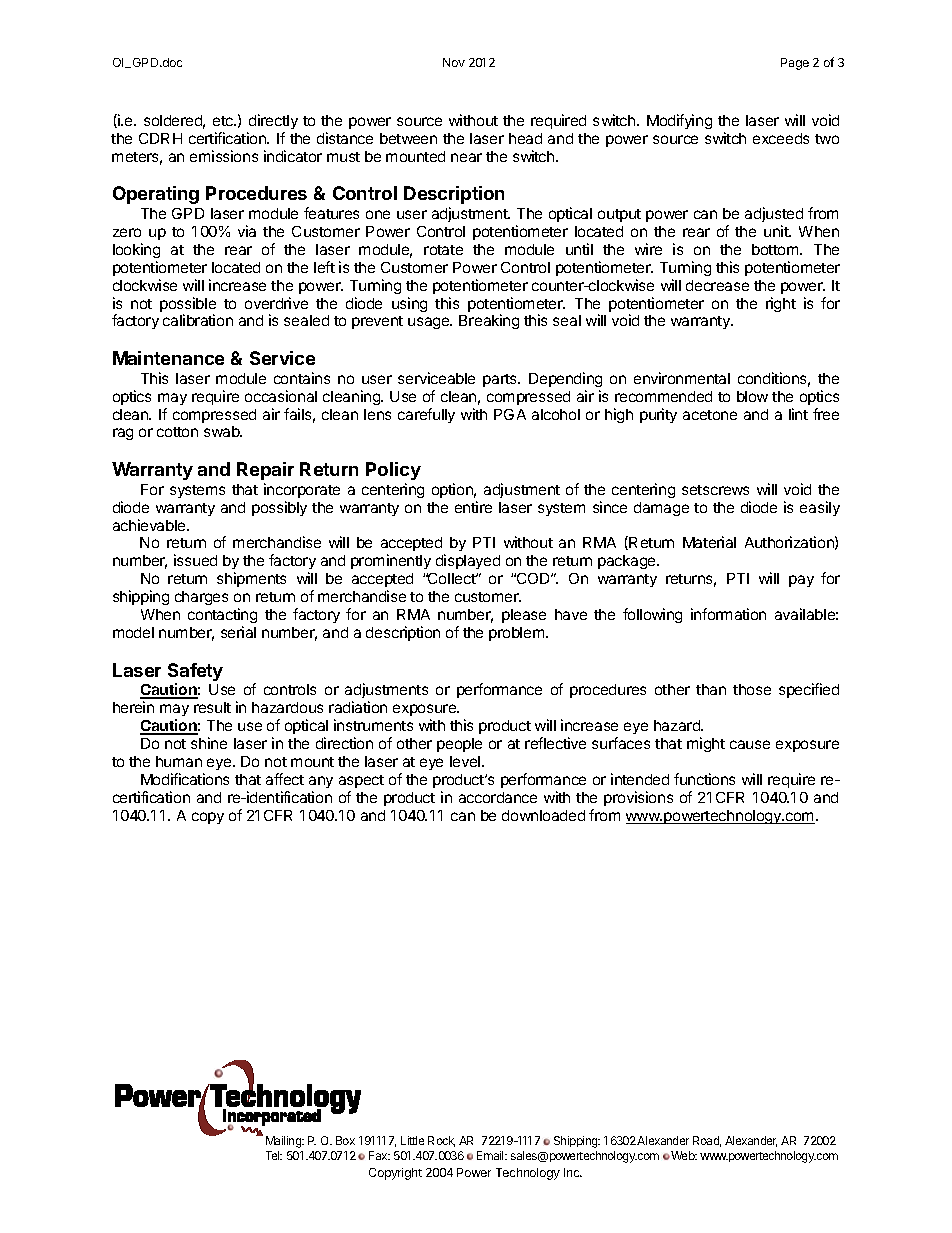 This screenshot has width=952, height=1233. Describe the element at coordinates (750, 744) in the screenshot. I see `cause` at that location.
